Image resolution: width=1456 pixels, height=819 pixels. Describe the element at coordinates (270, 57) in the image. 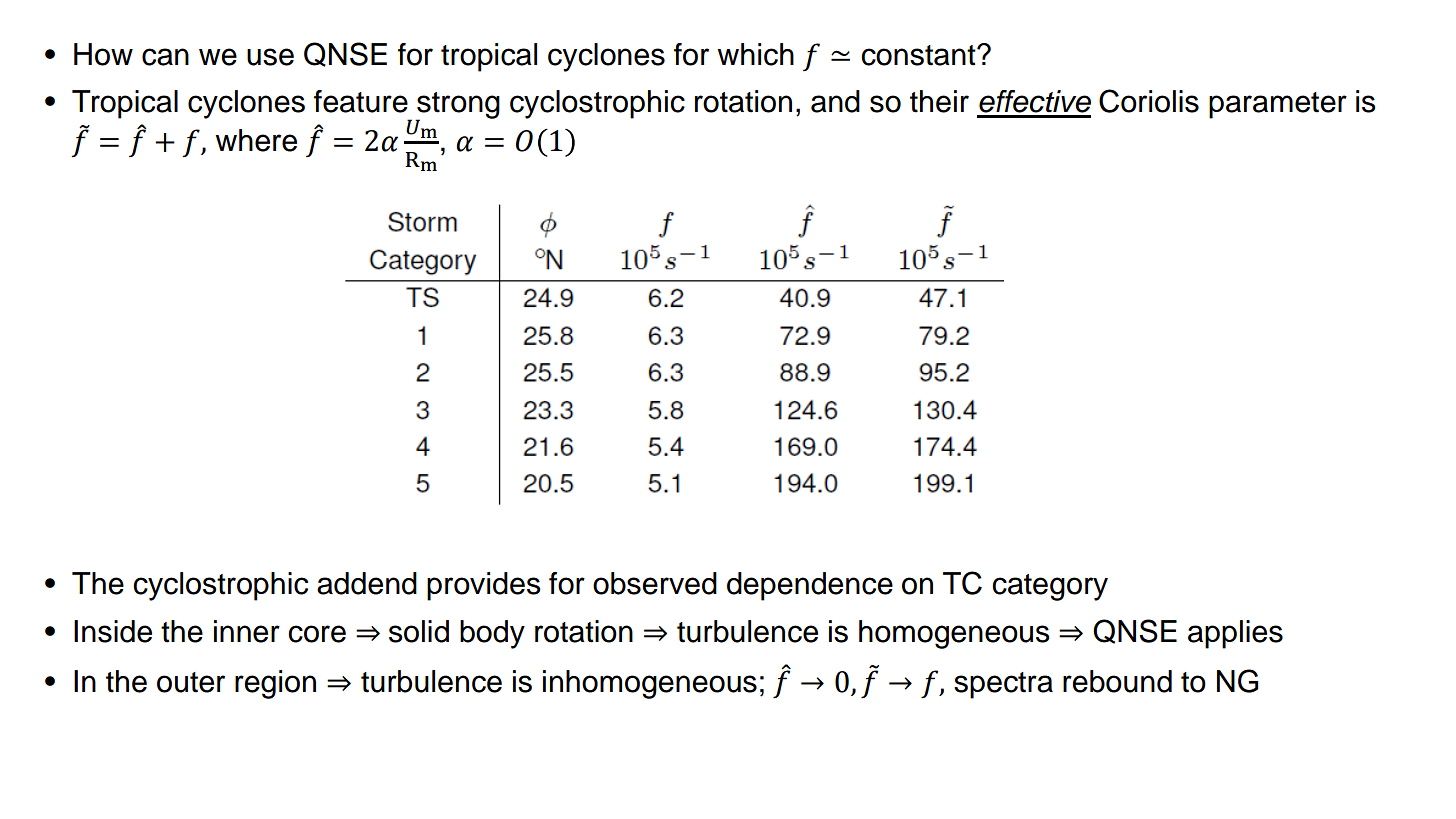

I see `use` at that location.
